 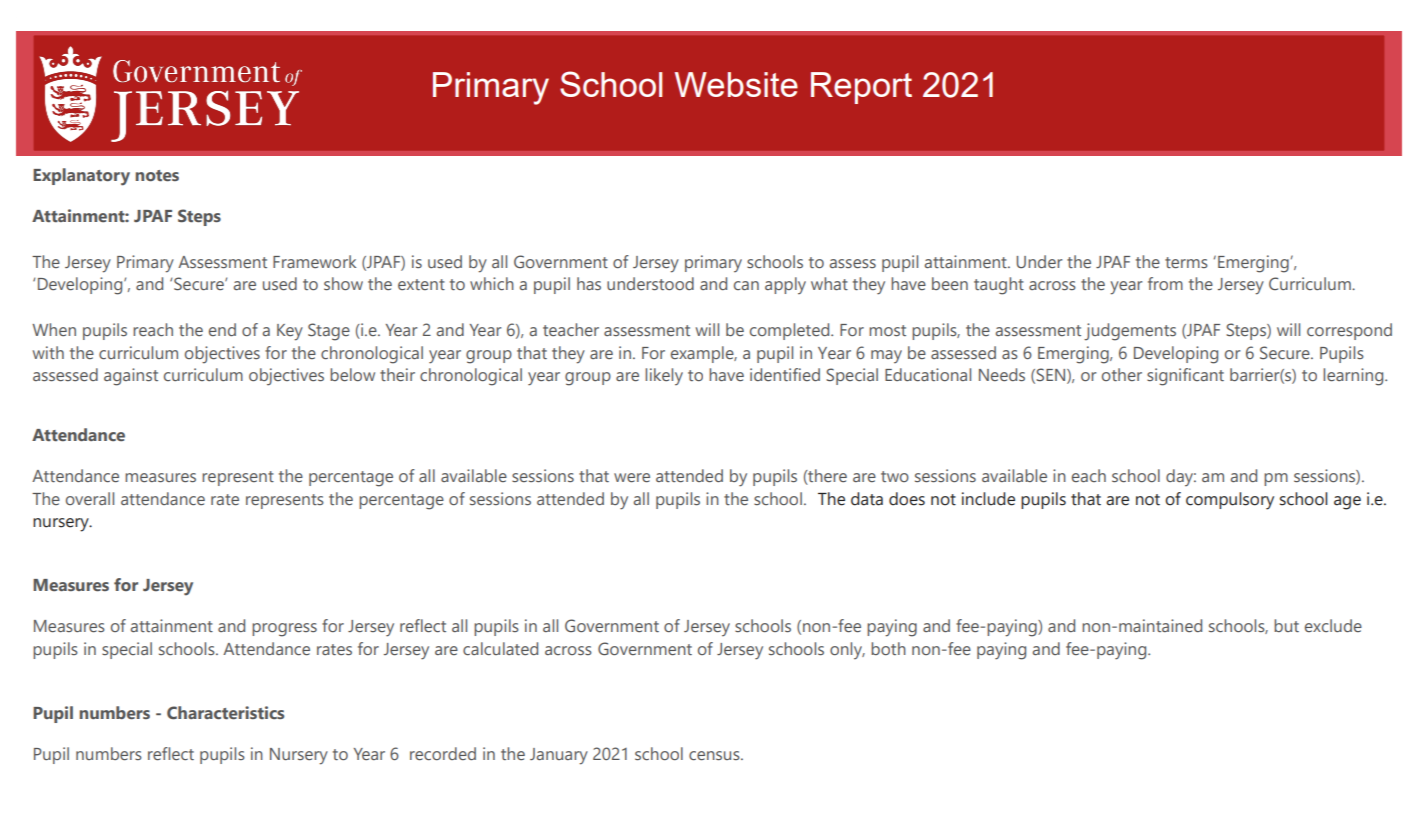 I want to click on but, so click(x=1286, y=625).
